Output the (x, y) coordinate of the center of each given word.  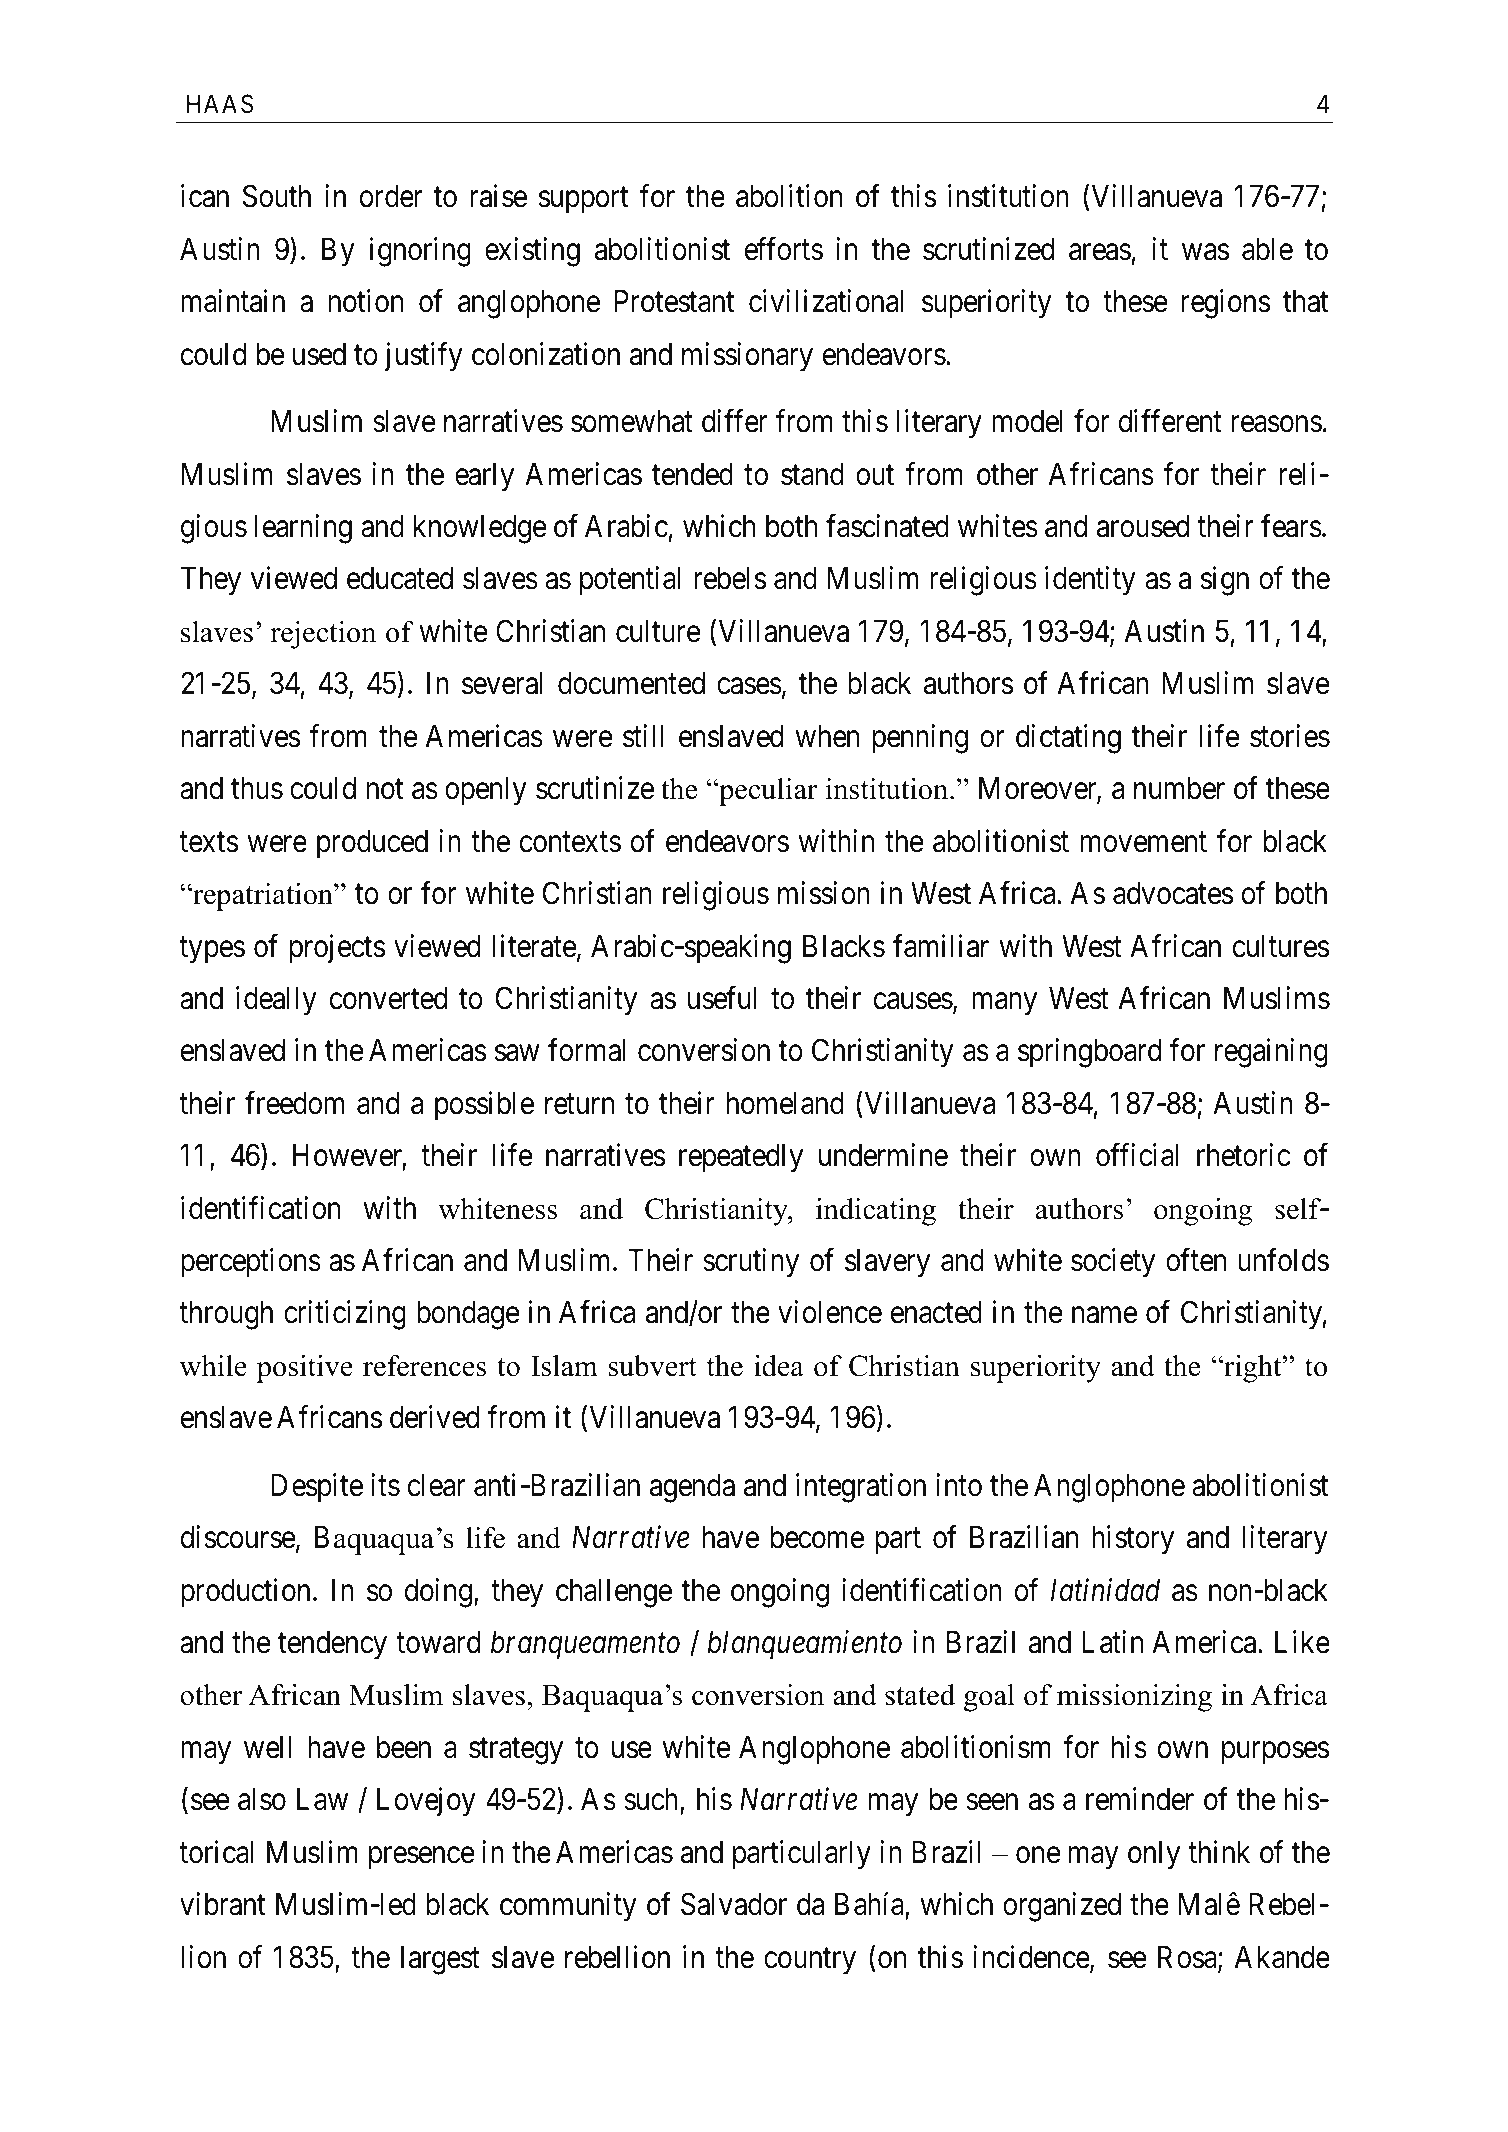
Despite (317, 1488)
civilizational (826, 301)
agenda (692, 1488)
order (391, 196)
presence (421, 1858)
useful (722, 998)
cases (749, 686)
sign (1225, 581)
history (1133, 1540)
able (1267, 249)
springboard (1090, 1053)
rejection (323, 635)
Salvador (734, 1904)
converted (389, 998)
